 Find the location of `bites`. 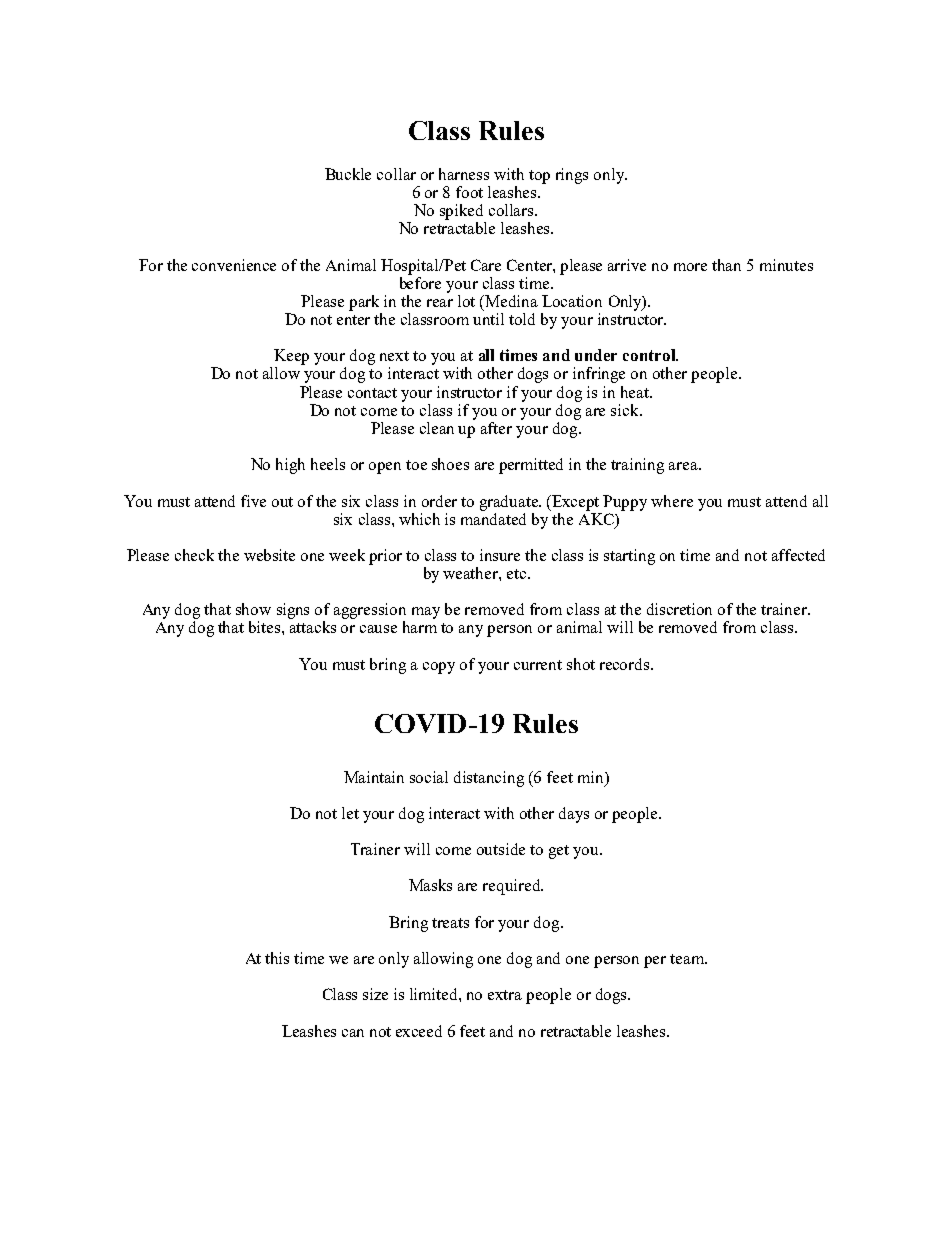

bites is located at coordinates (266, 627).
